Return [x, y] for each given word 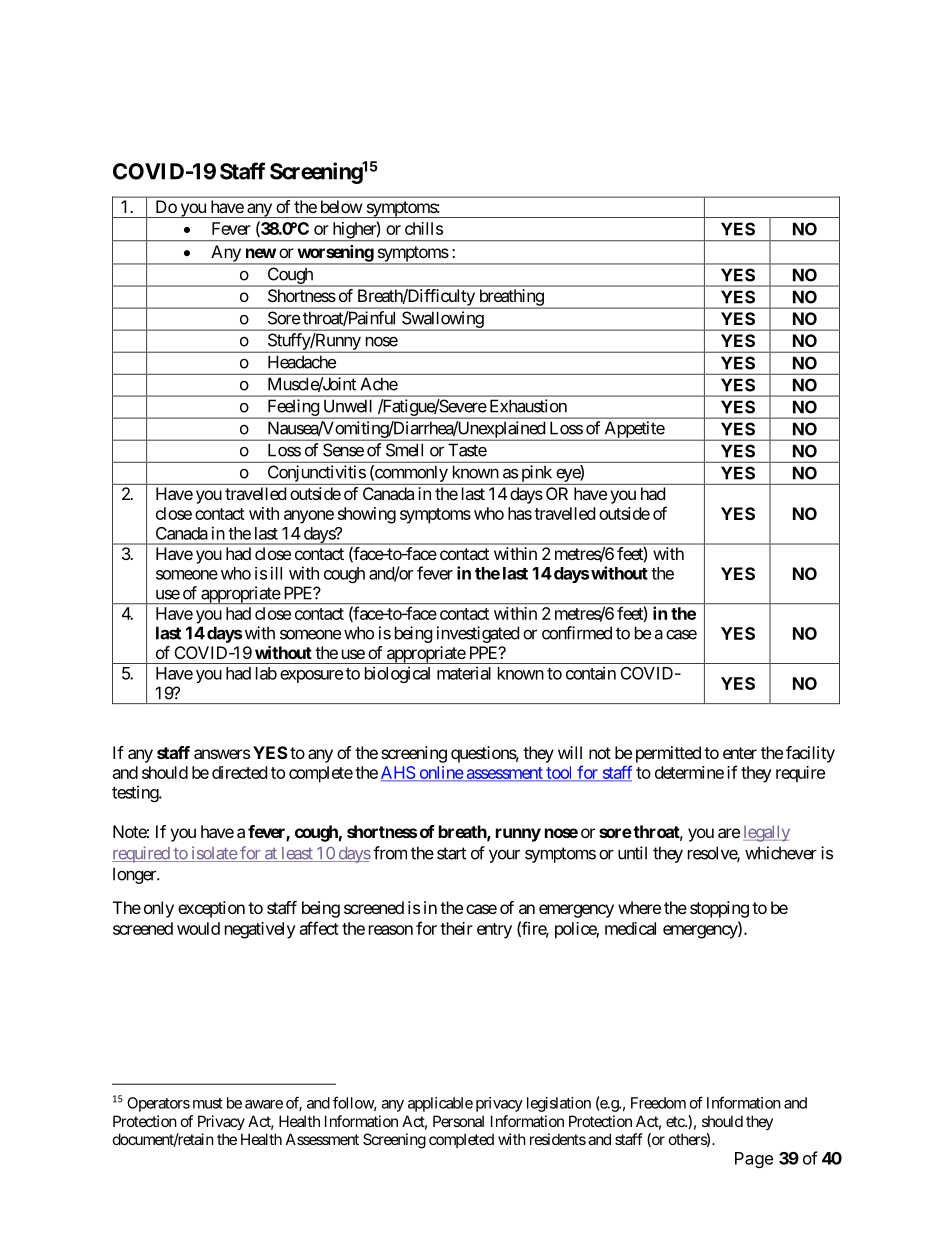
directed [239, 772]
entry [494, 931]
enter [740, 753]
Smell [404, 450]
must [208, 1103]
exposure [311, 676]
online [440, 773]
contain [591, 673]
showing [367, 515]
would [198, 928]
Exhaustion [528, 406]
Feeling [293, 409]
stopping [719, 909]
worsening [335, 254]
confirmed [577, 633]
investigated [478, 634]
